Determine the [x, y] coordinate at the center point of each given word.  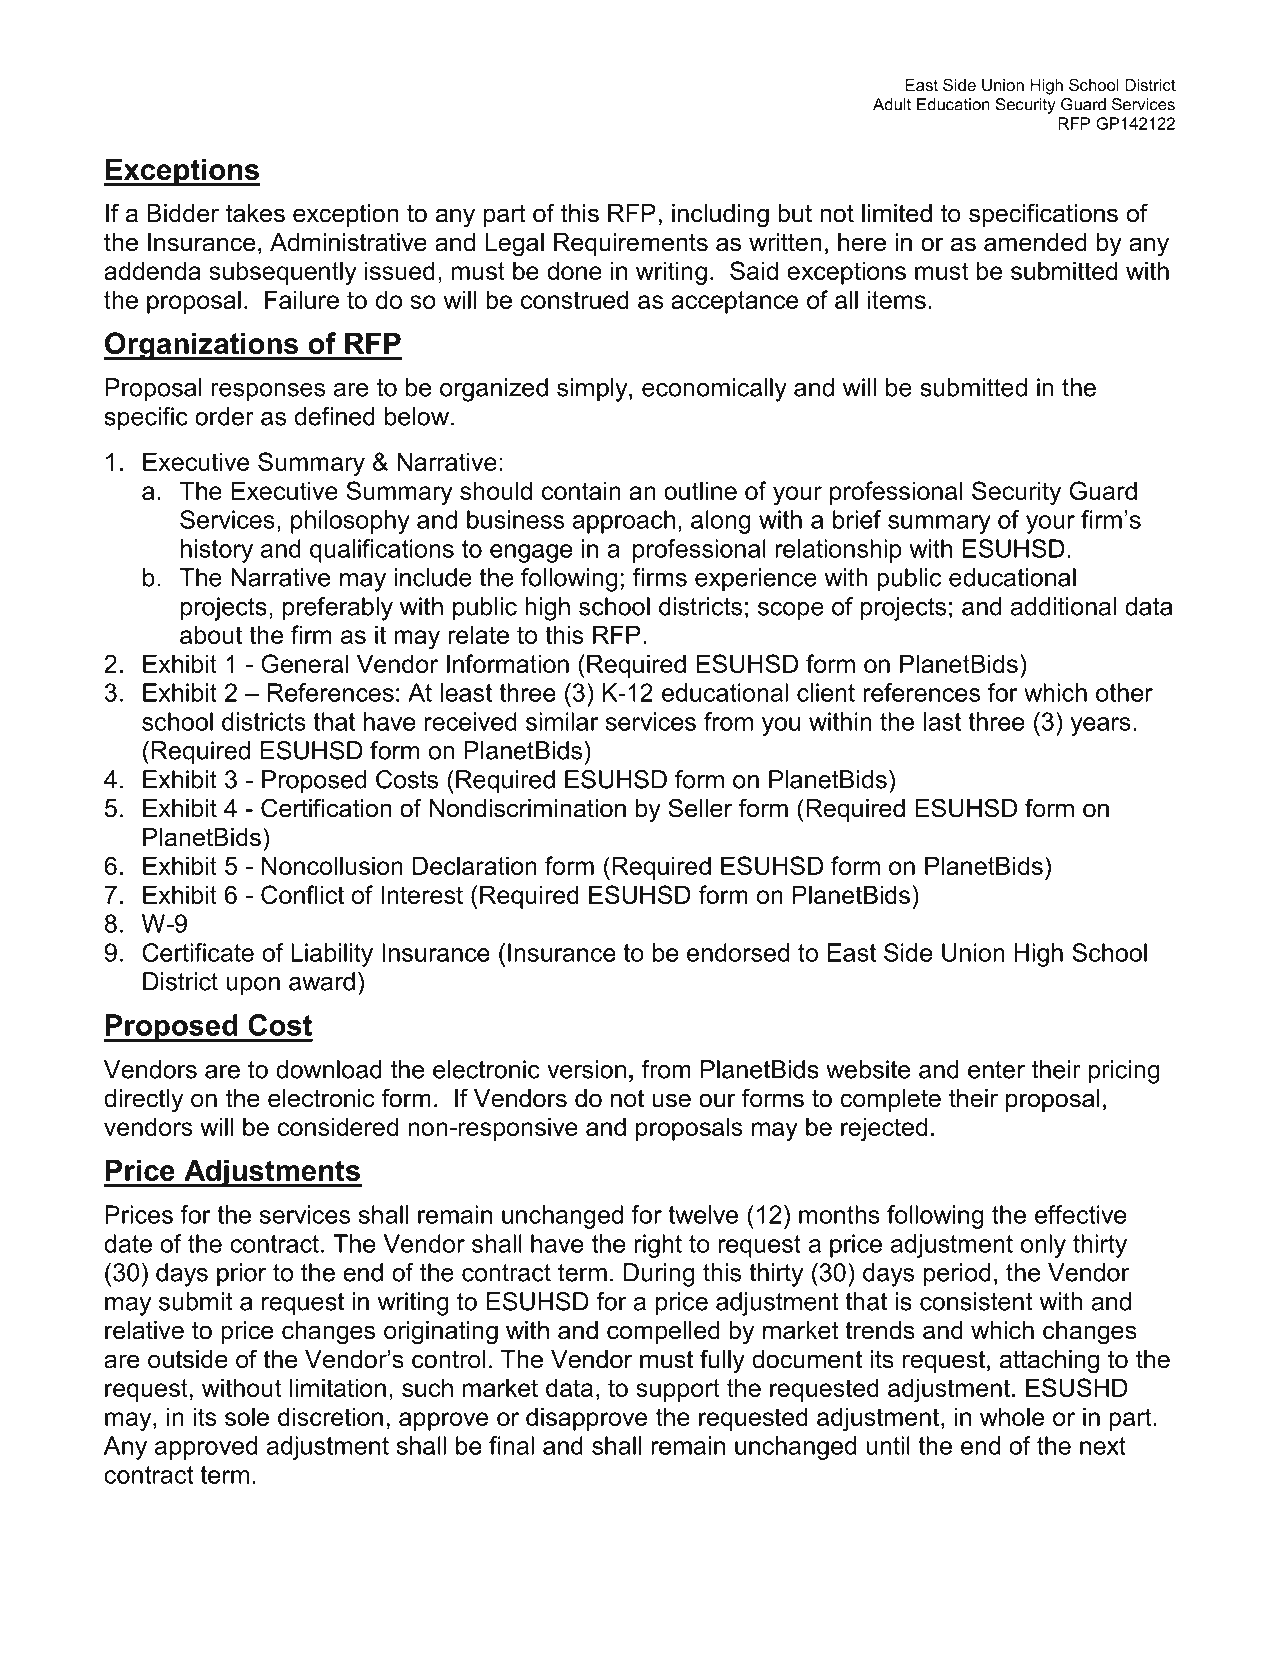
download [329, 1069]
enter [996, 1070]
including [720, 216]
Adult [892, 104]
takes [255, 213]
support [678, 1390]
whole [1012, 1416]
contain [581, 490]
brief [857, 519]
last [942, 721]
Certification [326, 808]
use [672, 1100]
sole [247, 1416]
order [224, 416]
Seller [700, 808]
